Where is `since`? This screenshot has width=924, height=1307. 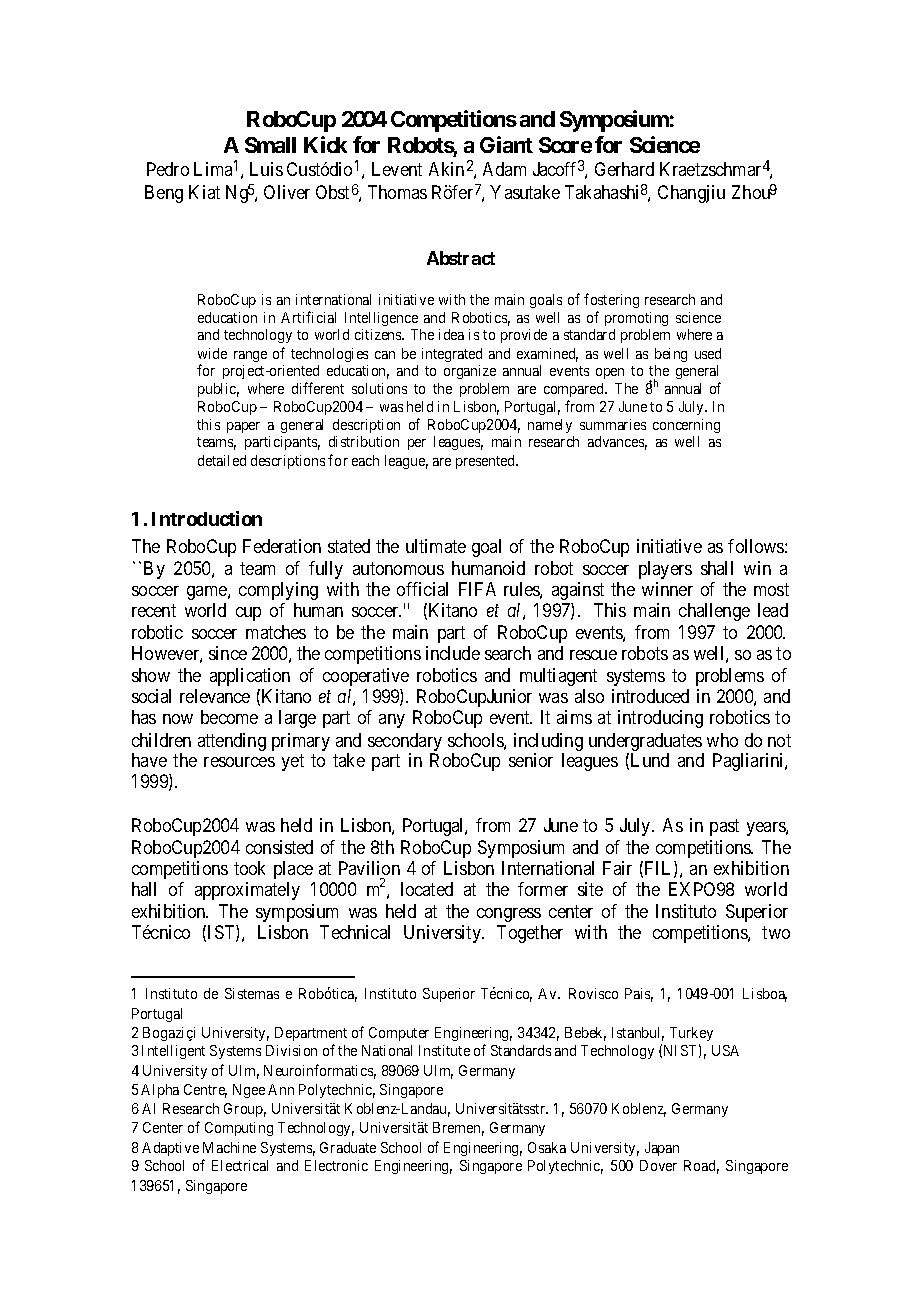 since is located at coordinates (228, 653).
